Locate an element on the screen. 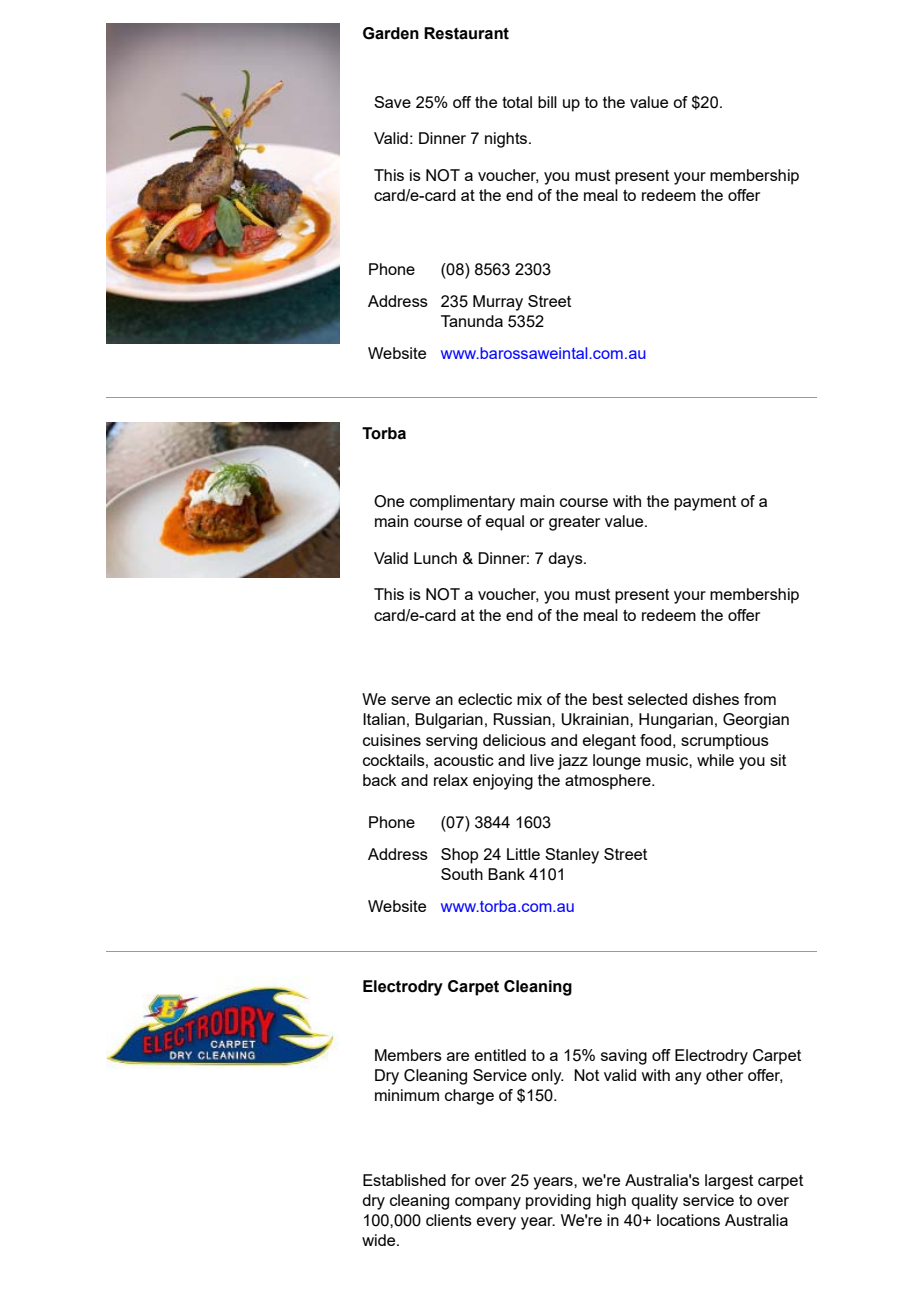  Stanley is located at coordinates (572, 856).
